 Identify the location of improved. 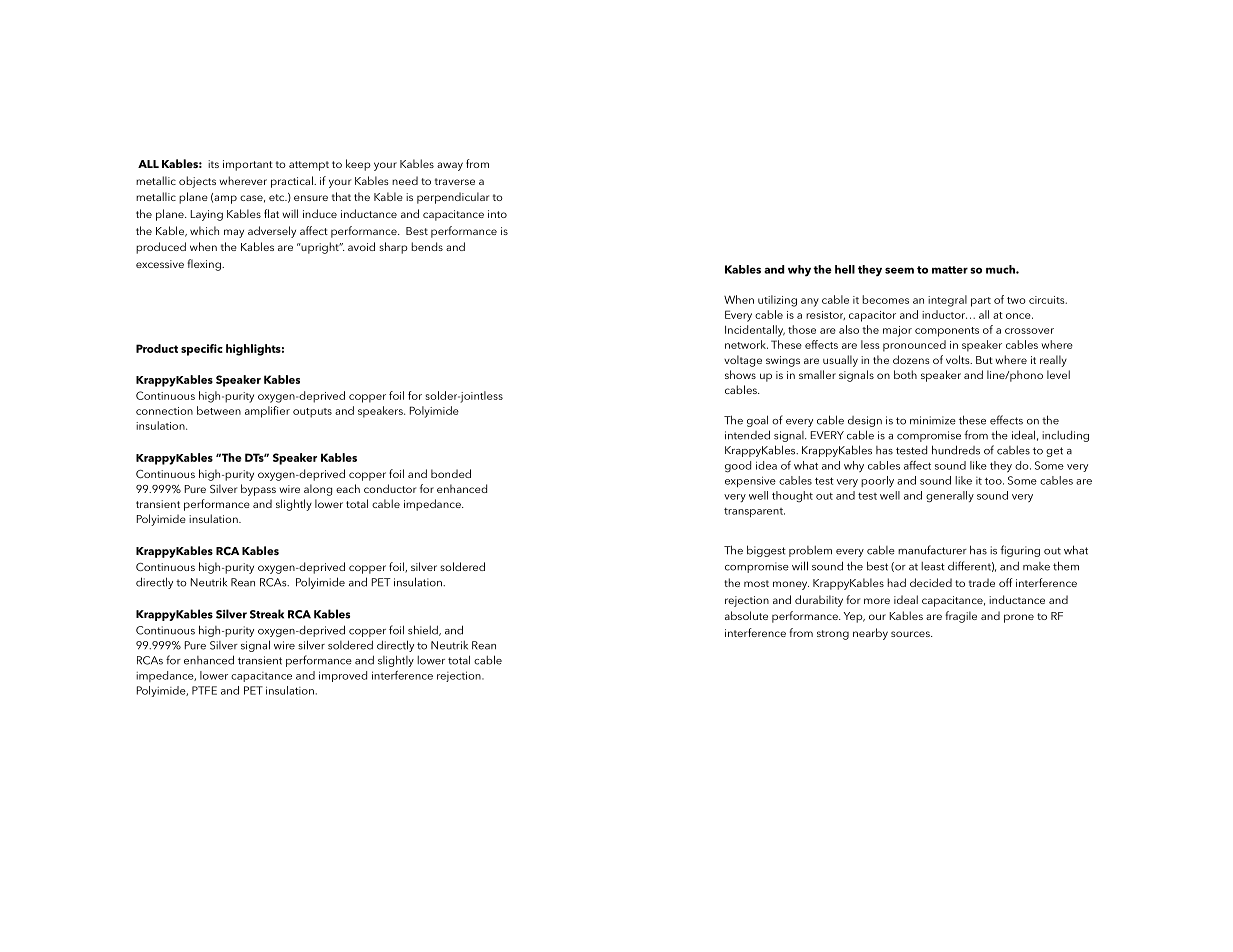
(343, 676).
